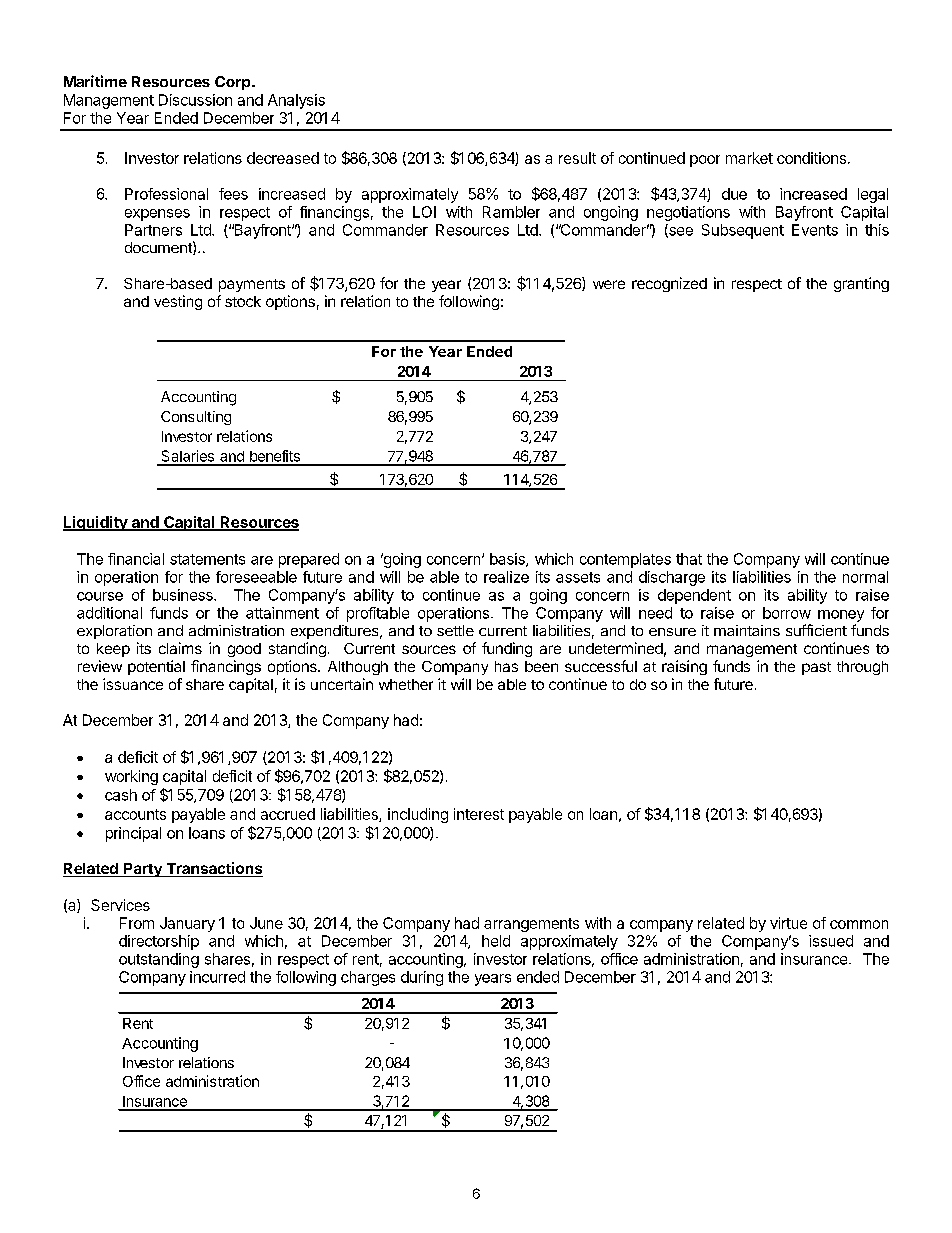 This screenshot has width=952, height=1233. Describe the element at coordinates (207, 559) in the screenshot. I see `statements` at that location.
